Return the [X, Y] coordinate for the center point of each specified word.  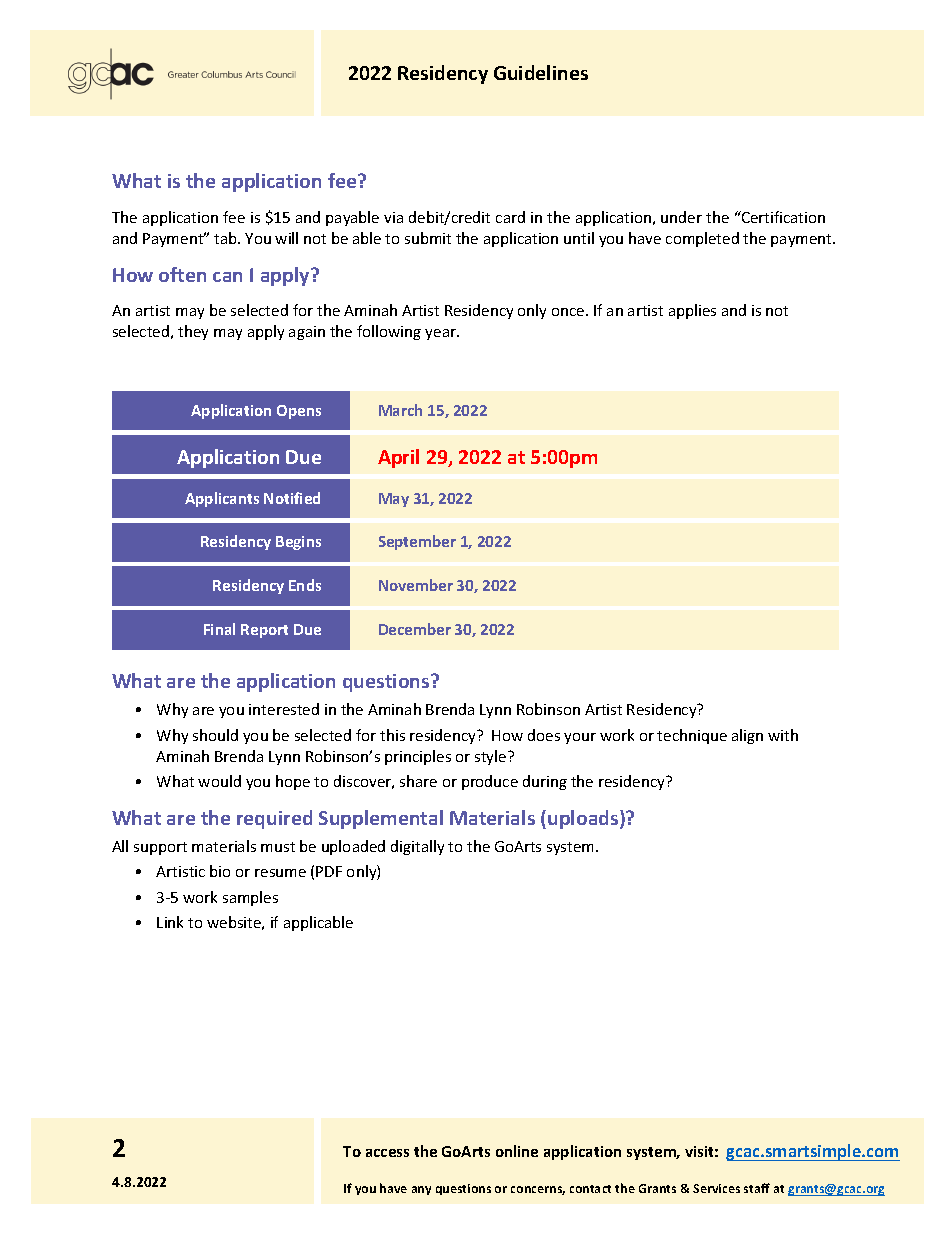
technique [692, 736]
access [387, 1153]
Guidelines [541, 72]
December [415, 629]
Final [219, 629]
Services [716, 1188]
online [517, 1151]
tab [226, 238]
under [681, 217]
